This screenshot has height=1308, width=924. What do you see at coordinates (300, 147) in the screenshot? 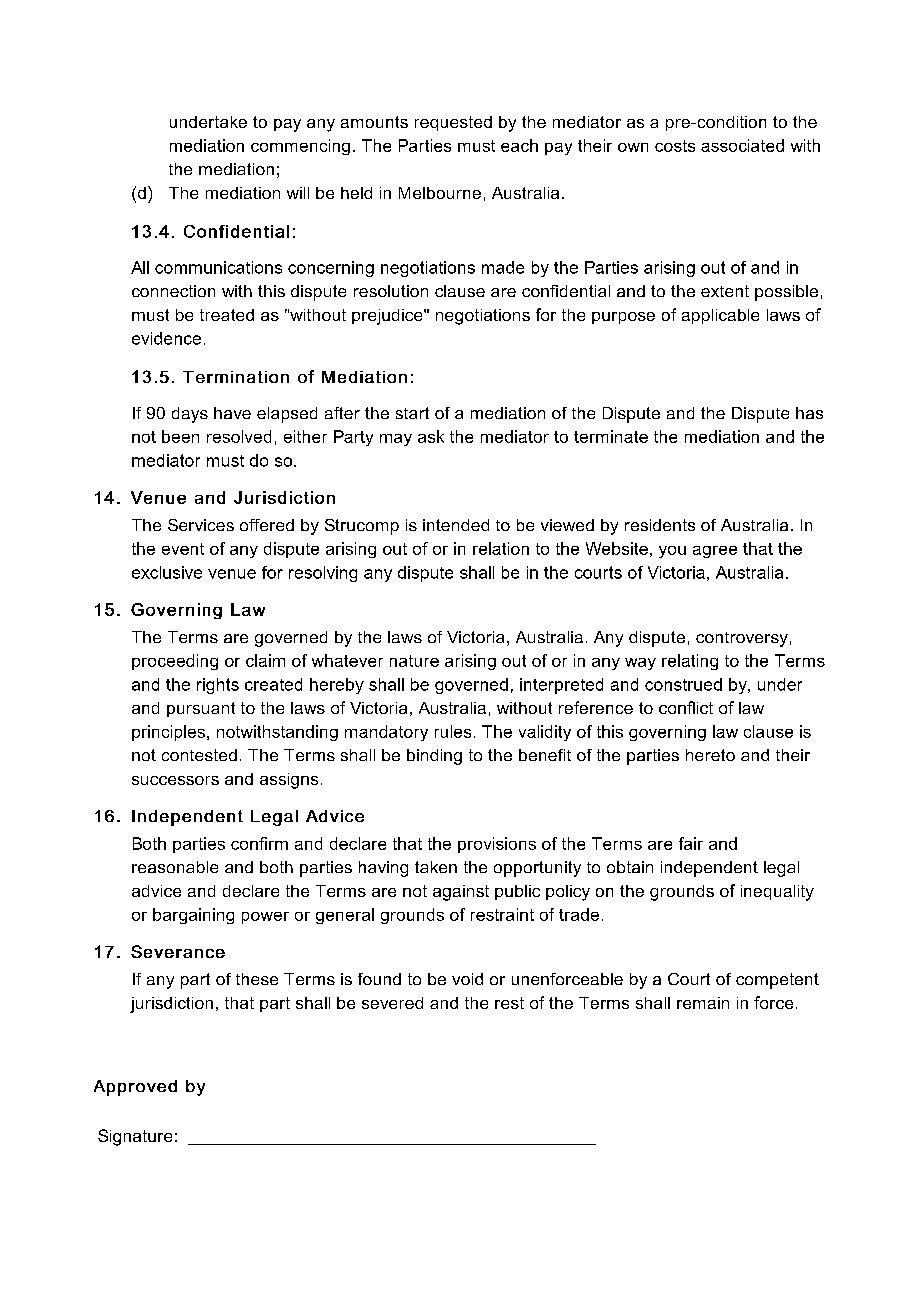
I see `commencing` at bounding box center [300, 147].
